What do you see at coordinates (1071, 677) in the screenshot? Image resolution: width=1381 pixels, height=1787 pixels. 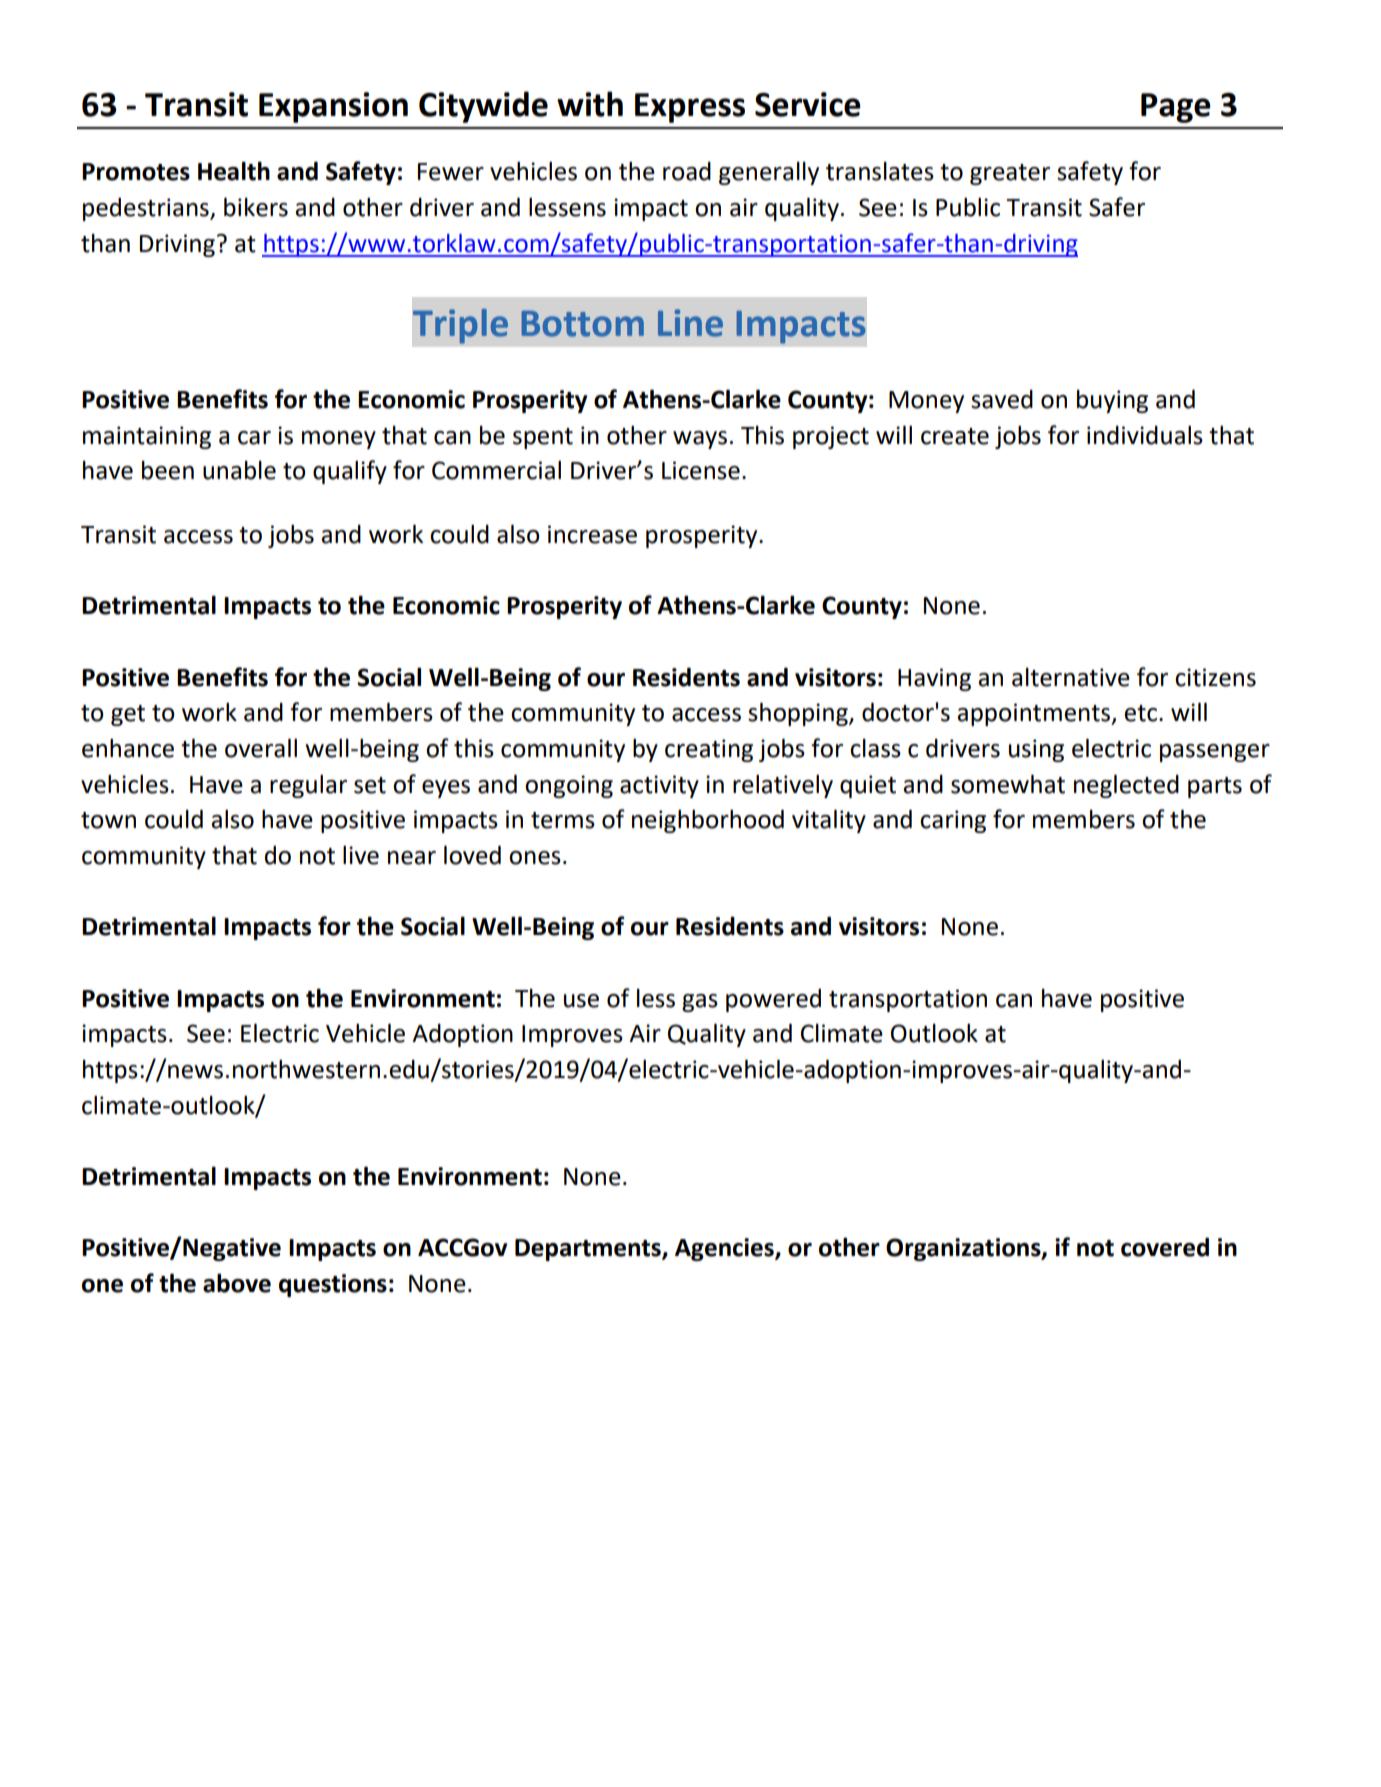 I see `alternative` at bounding box center [1071, 677].
